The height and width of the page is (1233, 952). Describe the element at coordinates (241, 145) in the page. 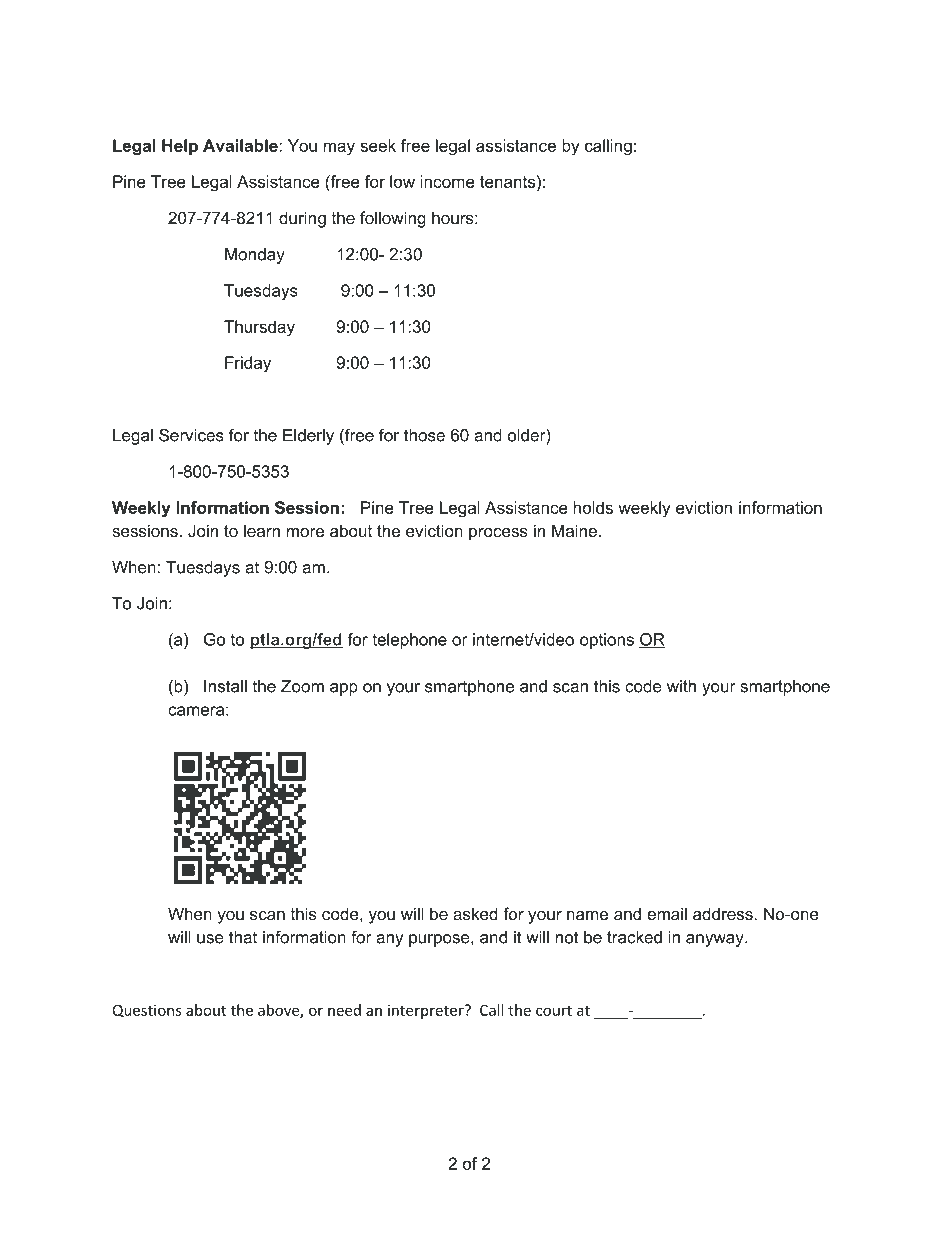

I see `Available` at that location.
